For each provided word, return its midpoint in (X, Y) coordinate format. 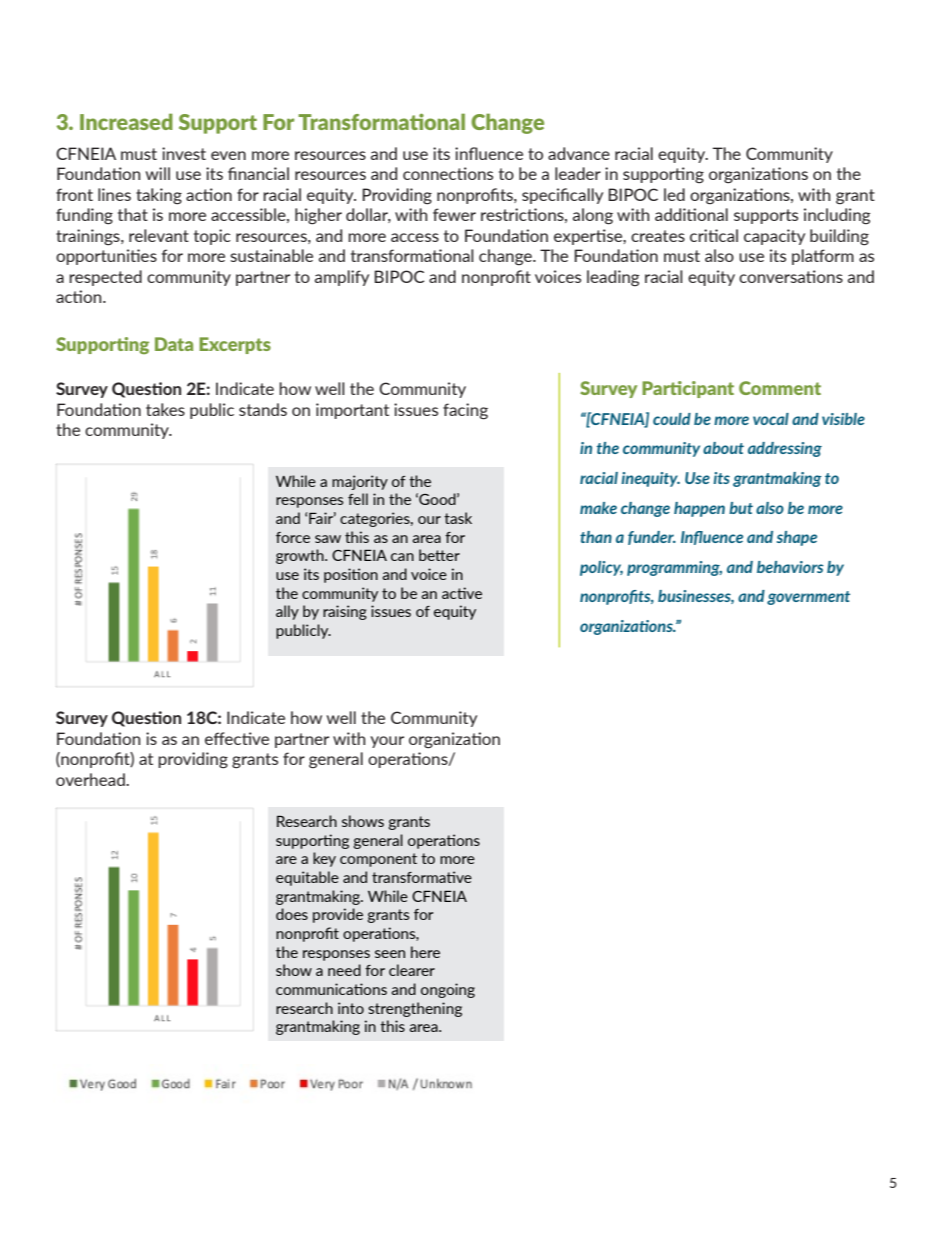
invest (184, 153)
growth (301, 556)
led (674, 194)
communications (331, 989)
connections (448, 173)
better (439, 555)
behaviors (790, 567)
